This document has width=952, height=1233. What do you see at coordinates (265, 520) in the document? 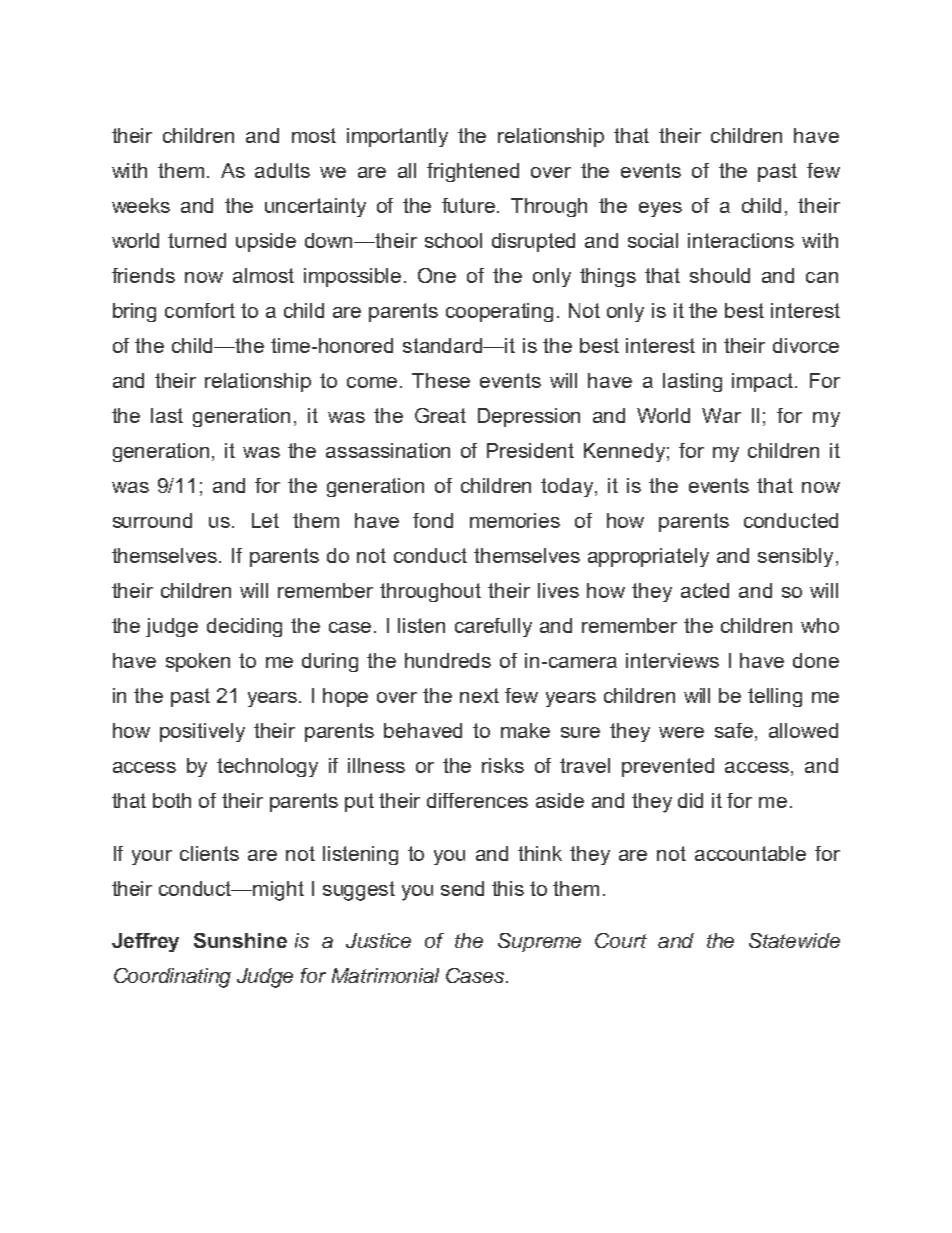
I see `Let` at bounding box center [265, 520].
